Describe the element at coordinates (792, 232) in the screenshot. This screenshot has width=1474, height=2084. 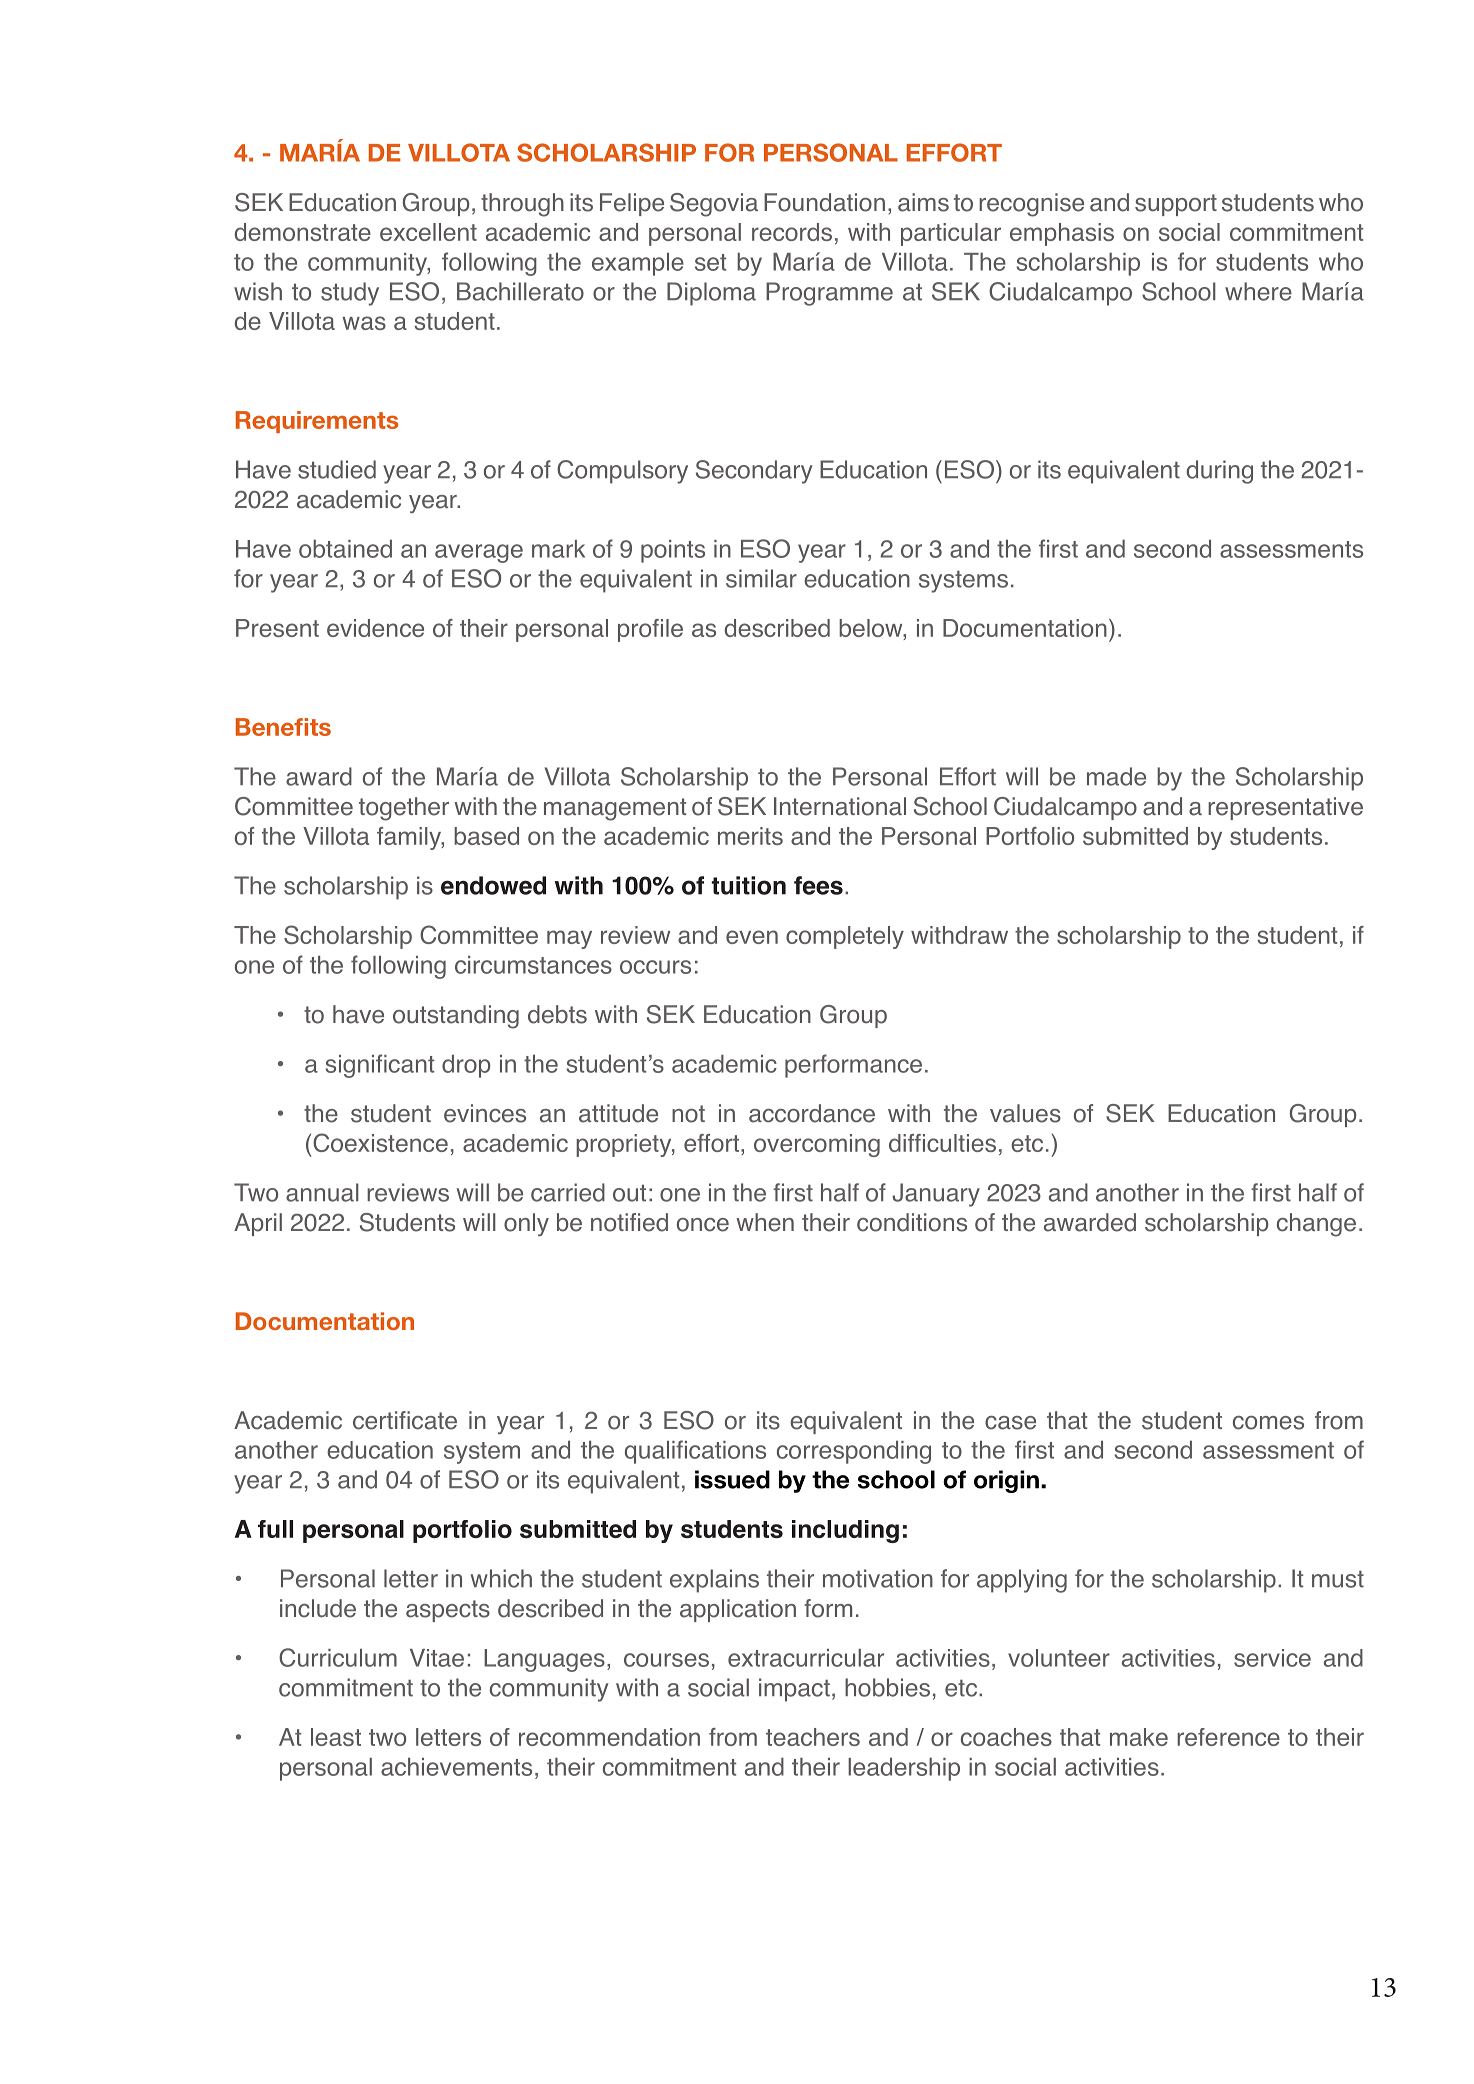
I see `records` at that location.
